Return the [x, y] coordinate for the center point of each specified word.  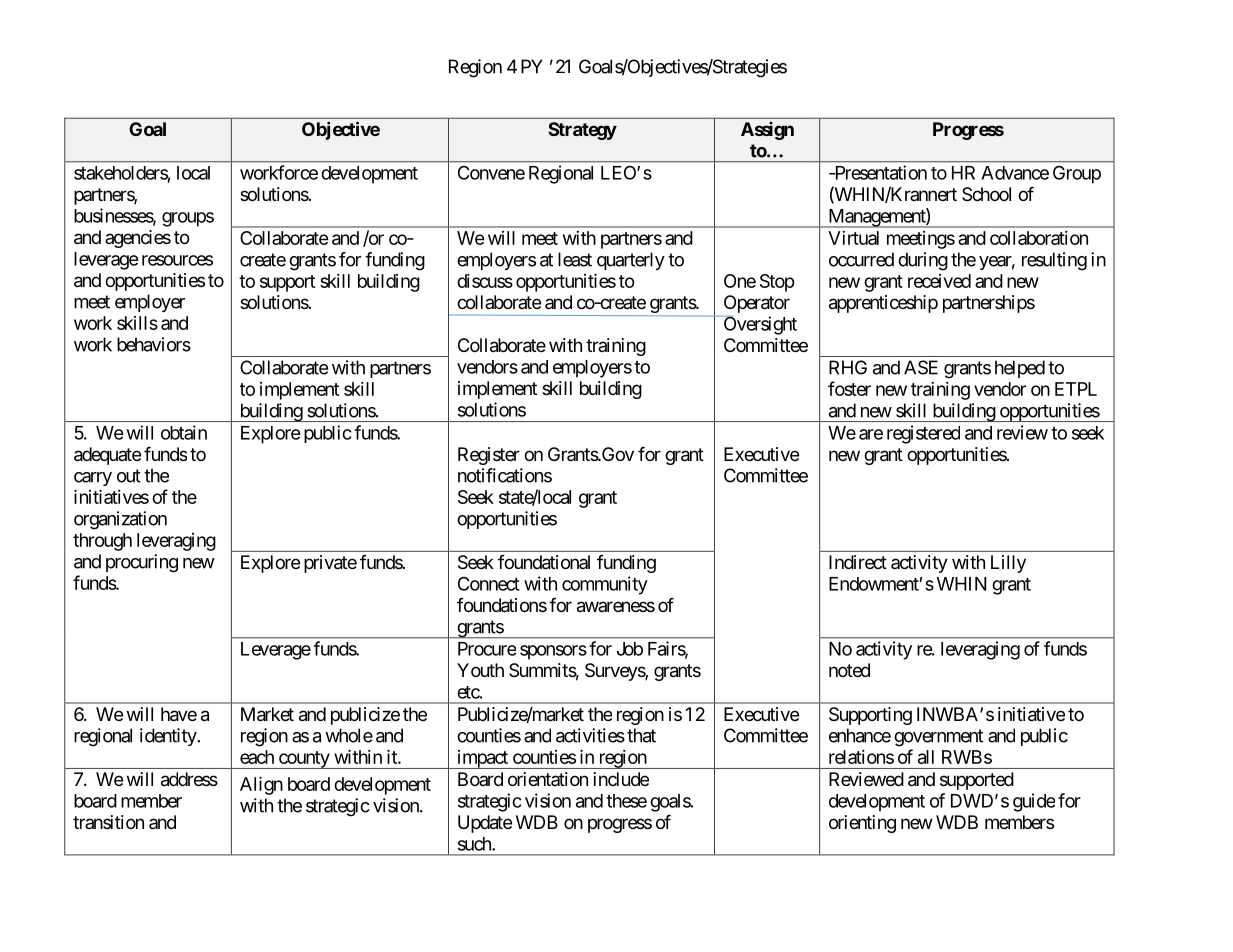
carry [93, 479]
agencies [138, 239]
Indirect [858, 562]
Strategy [582, 131]
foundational [544, 562]
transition [108, 822]
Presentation [879, 172]
